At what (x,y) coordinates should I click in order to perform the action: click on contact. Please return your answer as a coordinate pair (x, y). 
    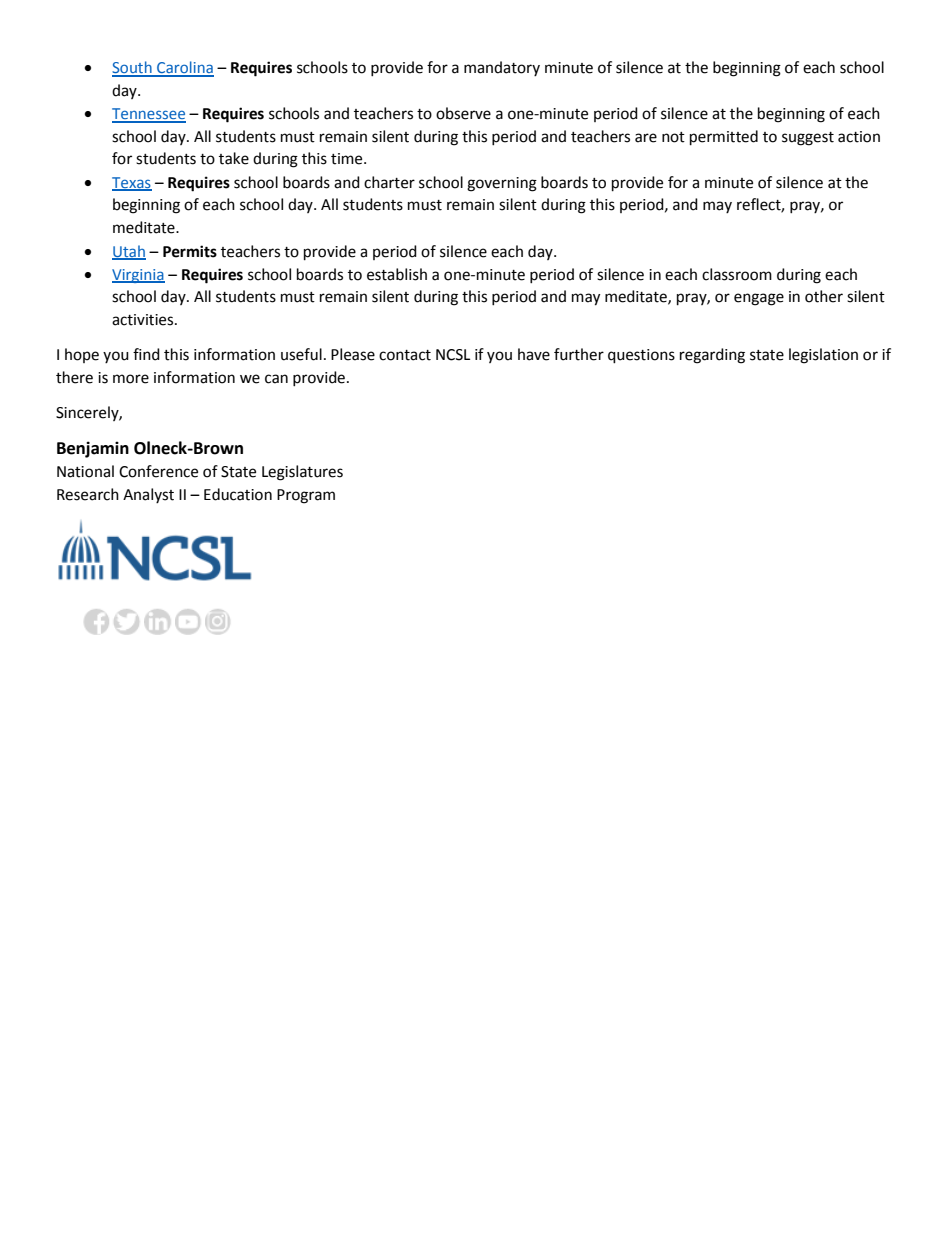
    Looking at the image, I should click on (405, 355).
